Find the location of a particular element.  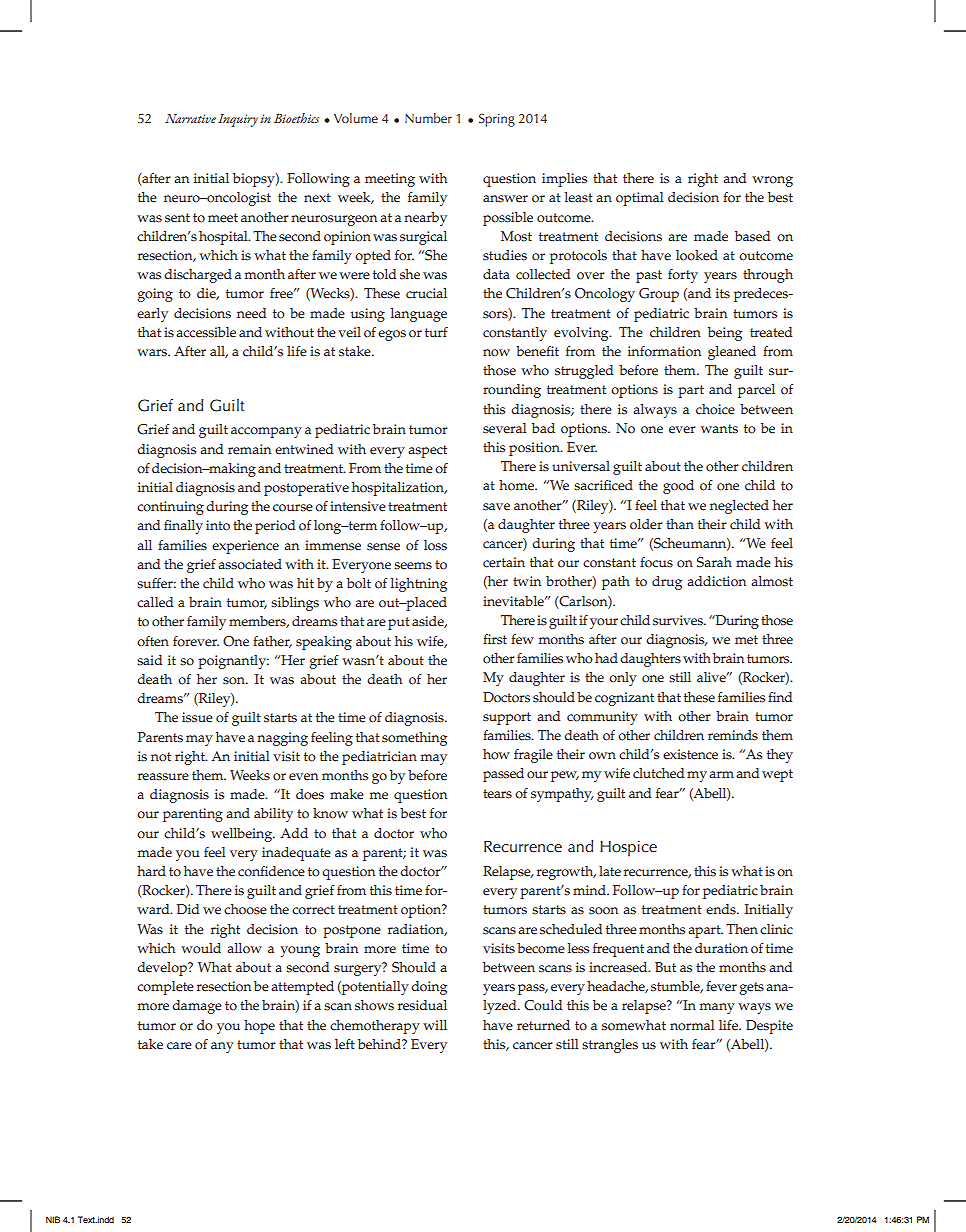

Narrative is located at coordinates (190, 118).
